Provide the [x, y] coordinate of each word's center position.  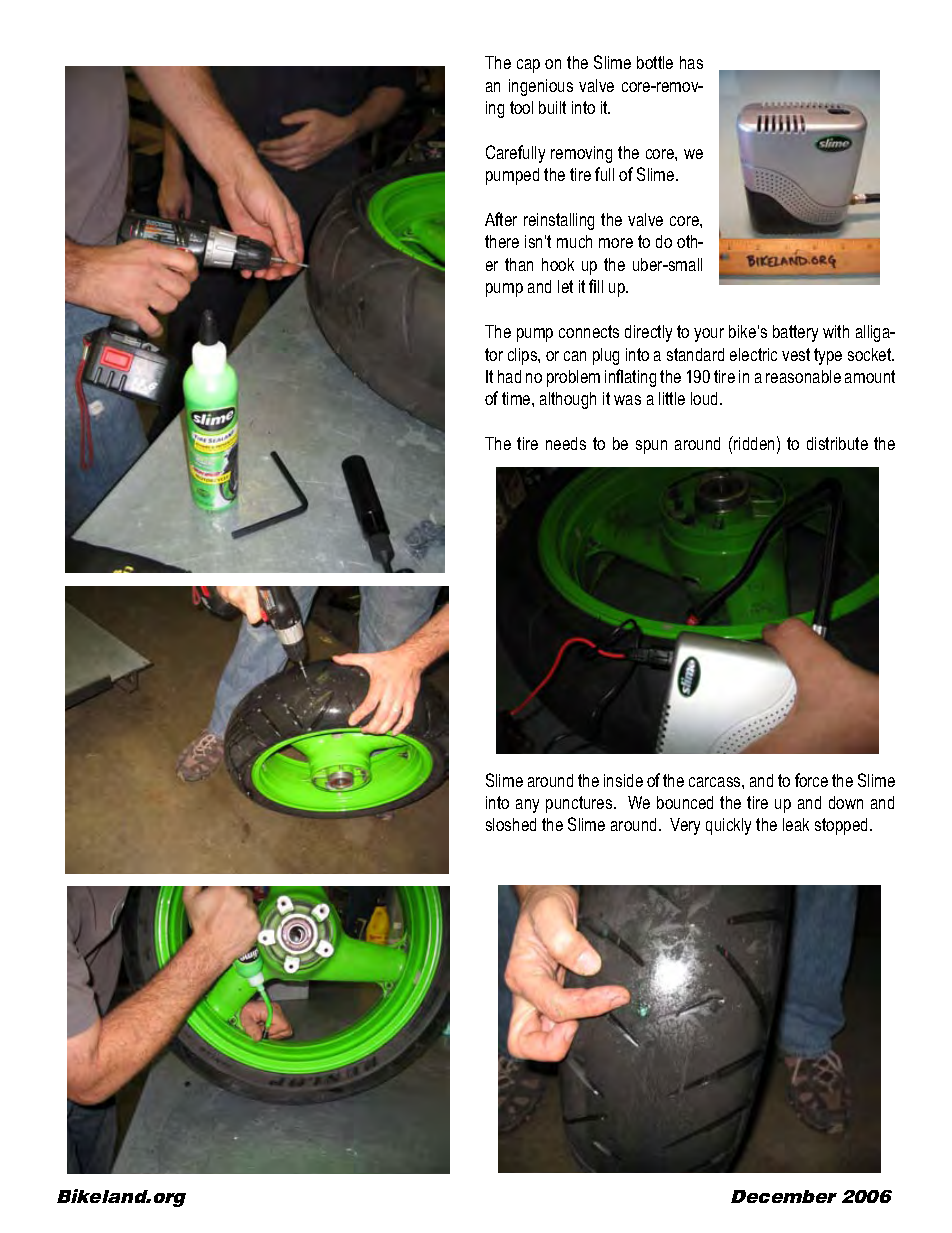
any [527, 806]
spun [651, 447]
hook [558, 264]
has [691, 62]
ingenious [541, 87]
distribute [837, 443]
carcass [716, 782]
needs [566, 443]
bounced [685, 802]
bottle [655, 62]
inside [623, 780]
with [836, 331]
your [709, 335]
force [811, 780]
